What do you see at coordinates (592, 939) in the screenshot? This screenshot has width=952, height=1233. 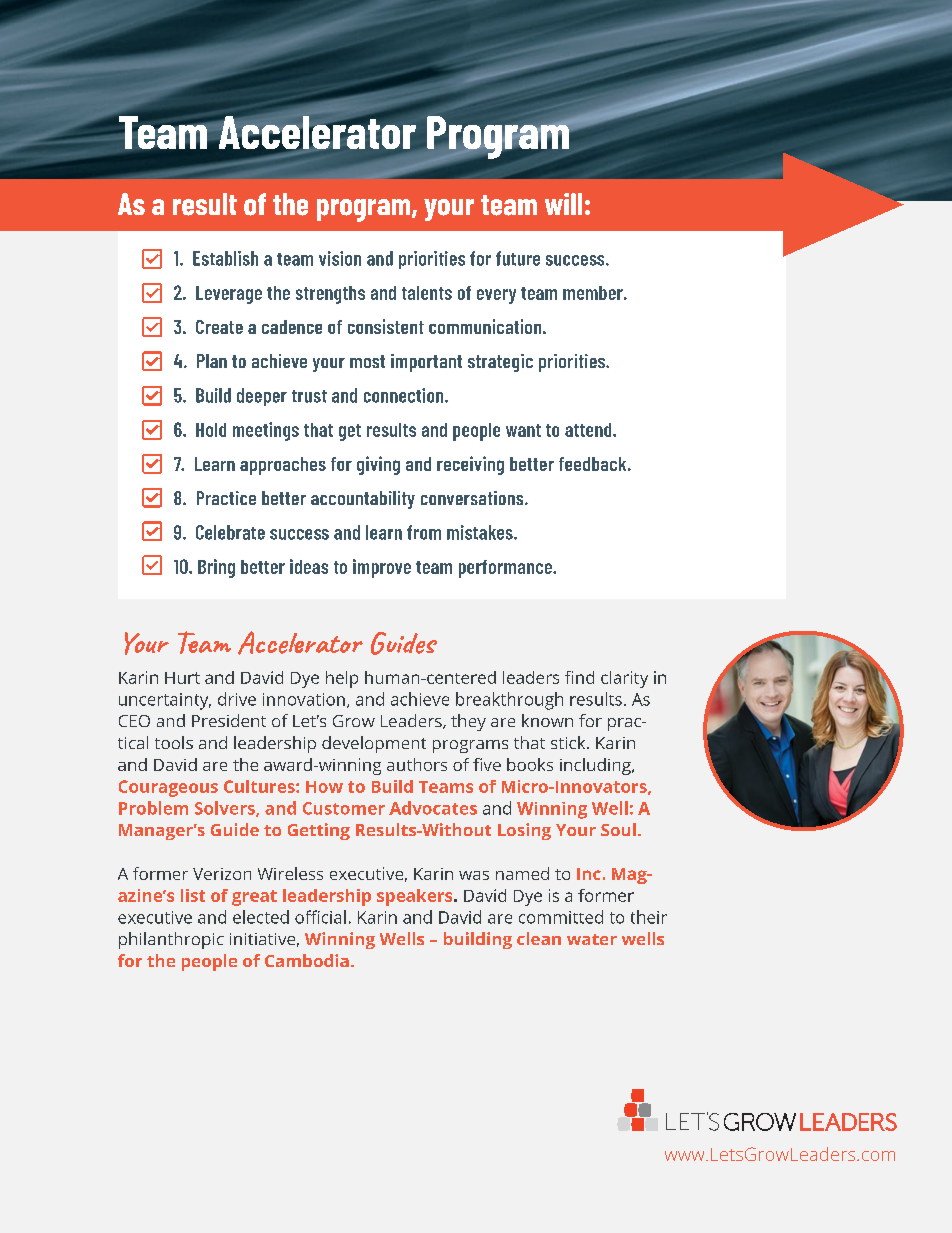 I see `water` at bounding box center [592, 939].
